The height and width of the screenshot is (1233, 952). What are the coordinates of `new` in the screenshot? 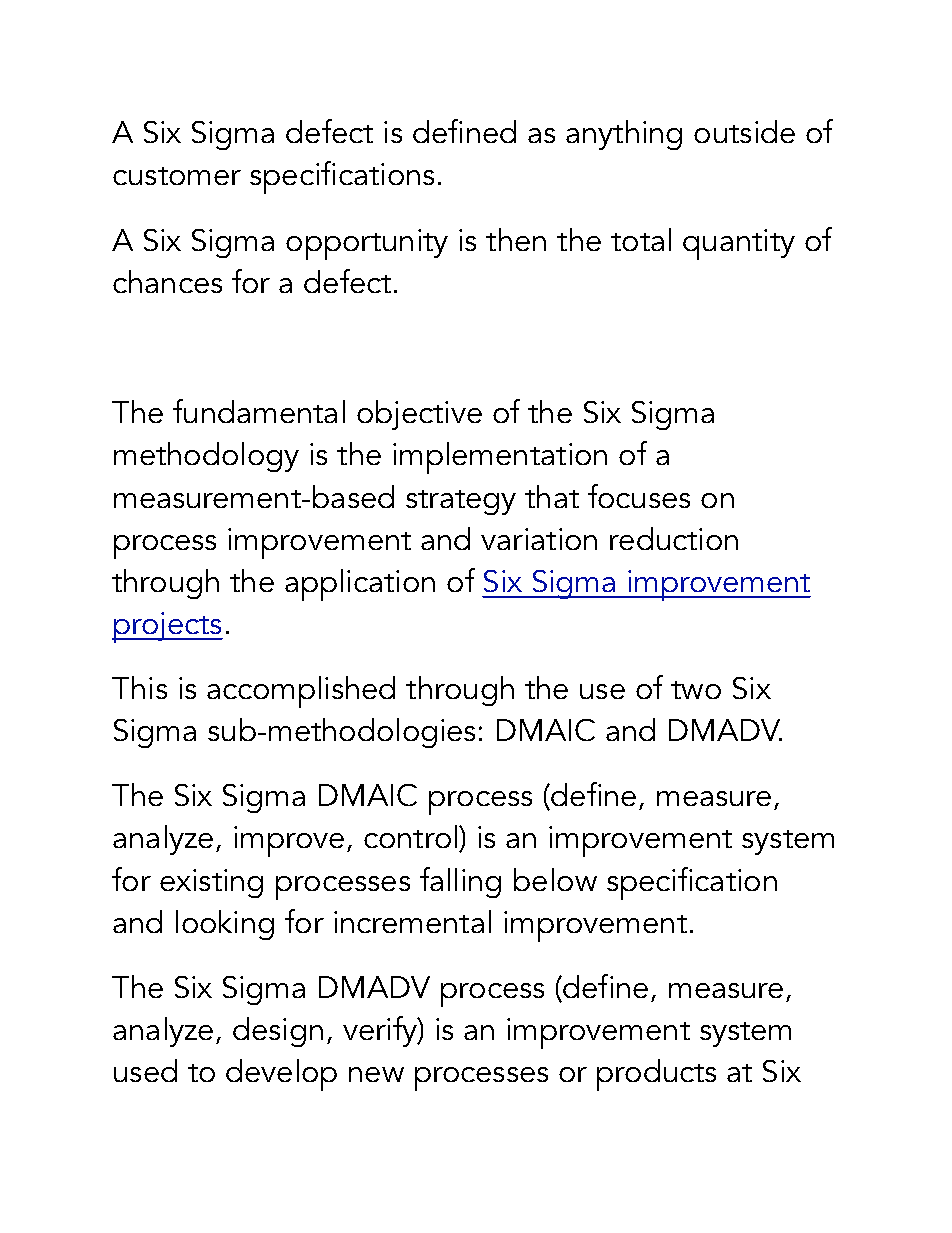 It's located at (376, 1074).
